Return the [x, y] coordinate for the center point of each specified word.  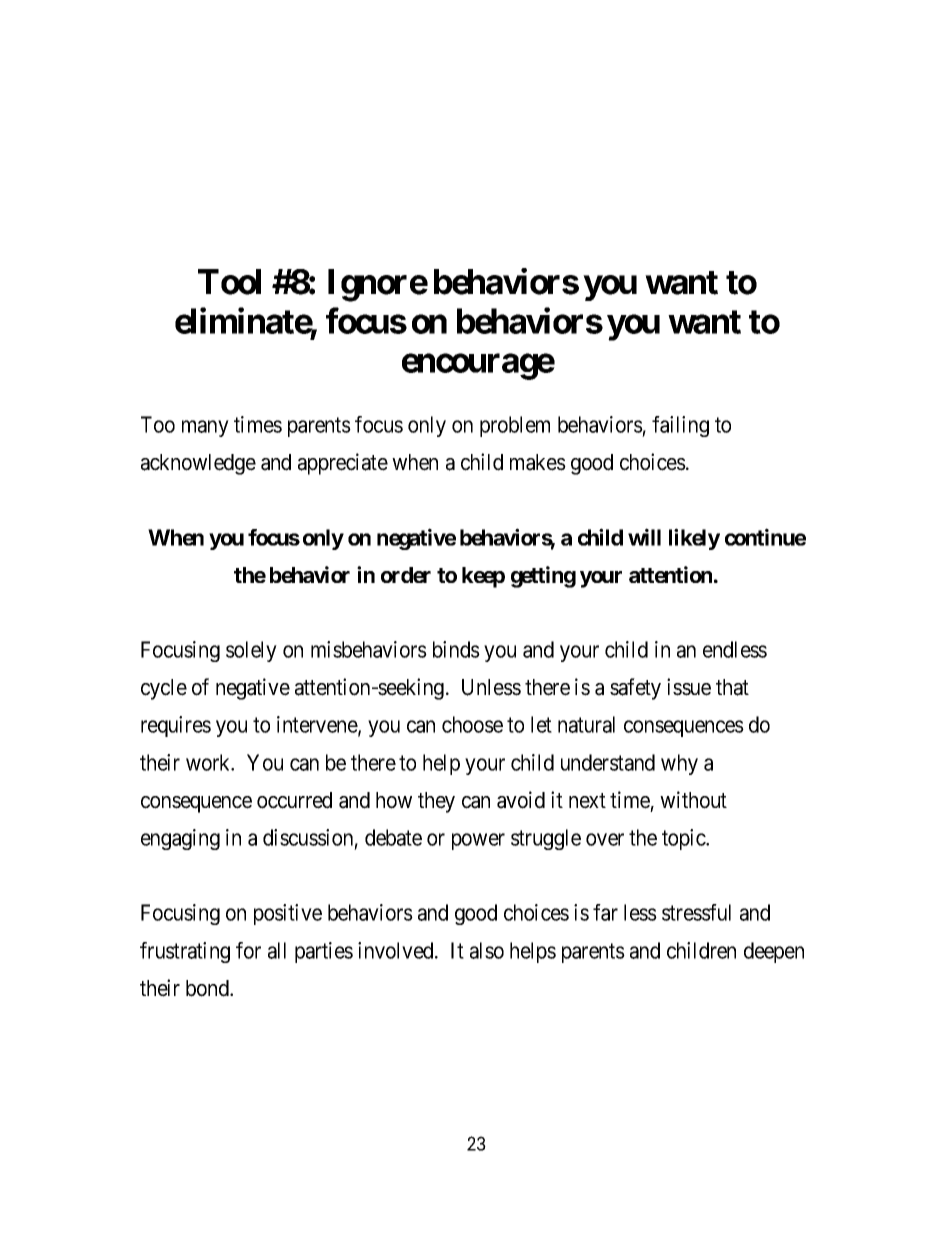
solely [251, 651]
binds [456, 649]
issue [689, 687]
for [248, 950]
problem [515, 426]
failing [680, 426]
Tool [229, 282]
